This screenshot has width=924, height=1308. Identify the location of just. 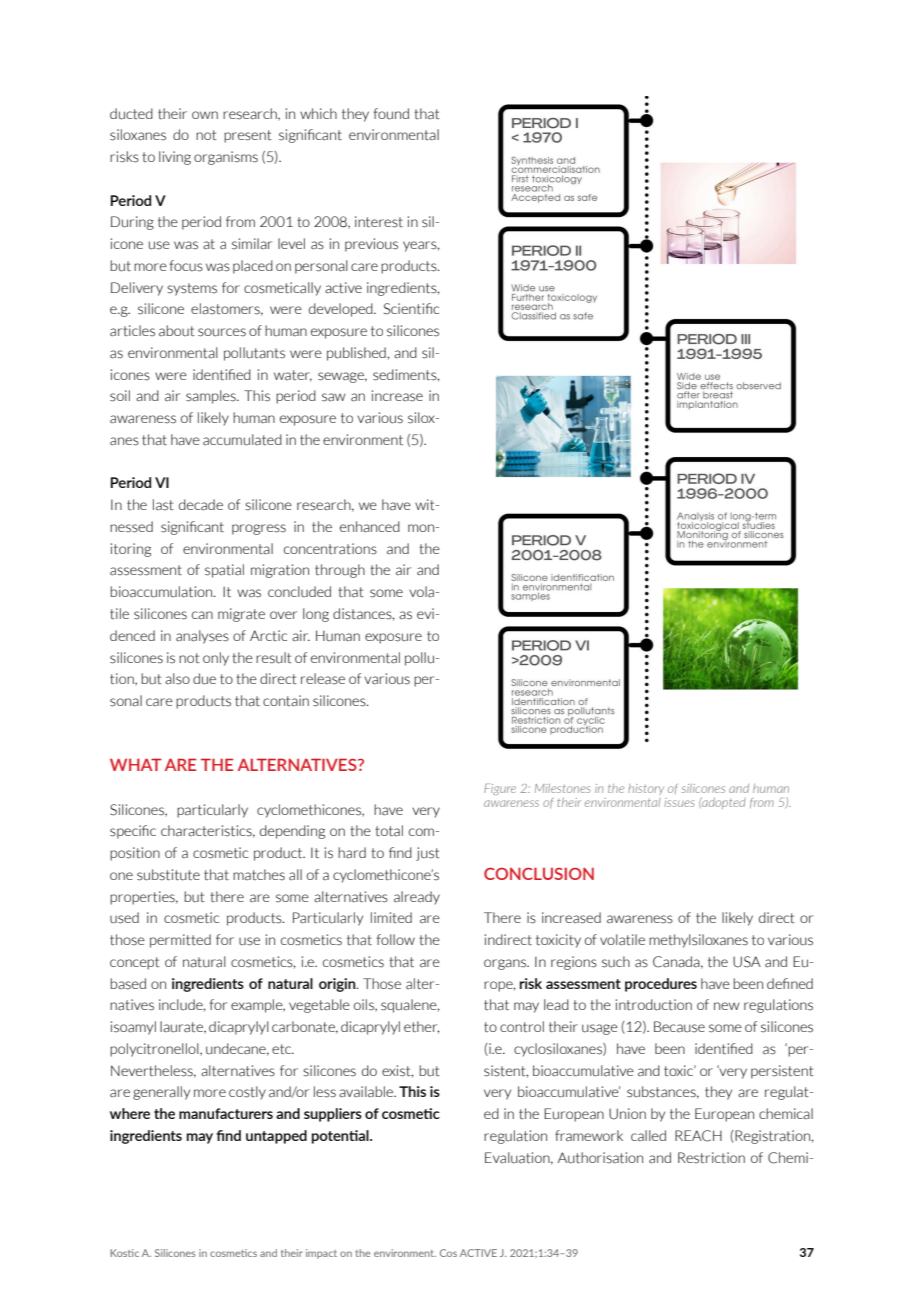
(428, 854).
